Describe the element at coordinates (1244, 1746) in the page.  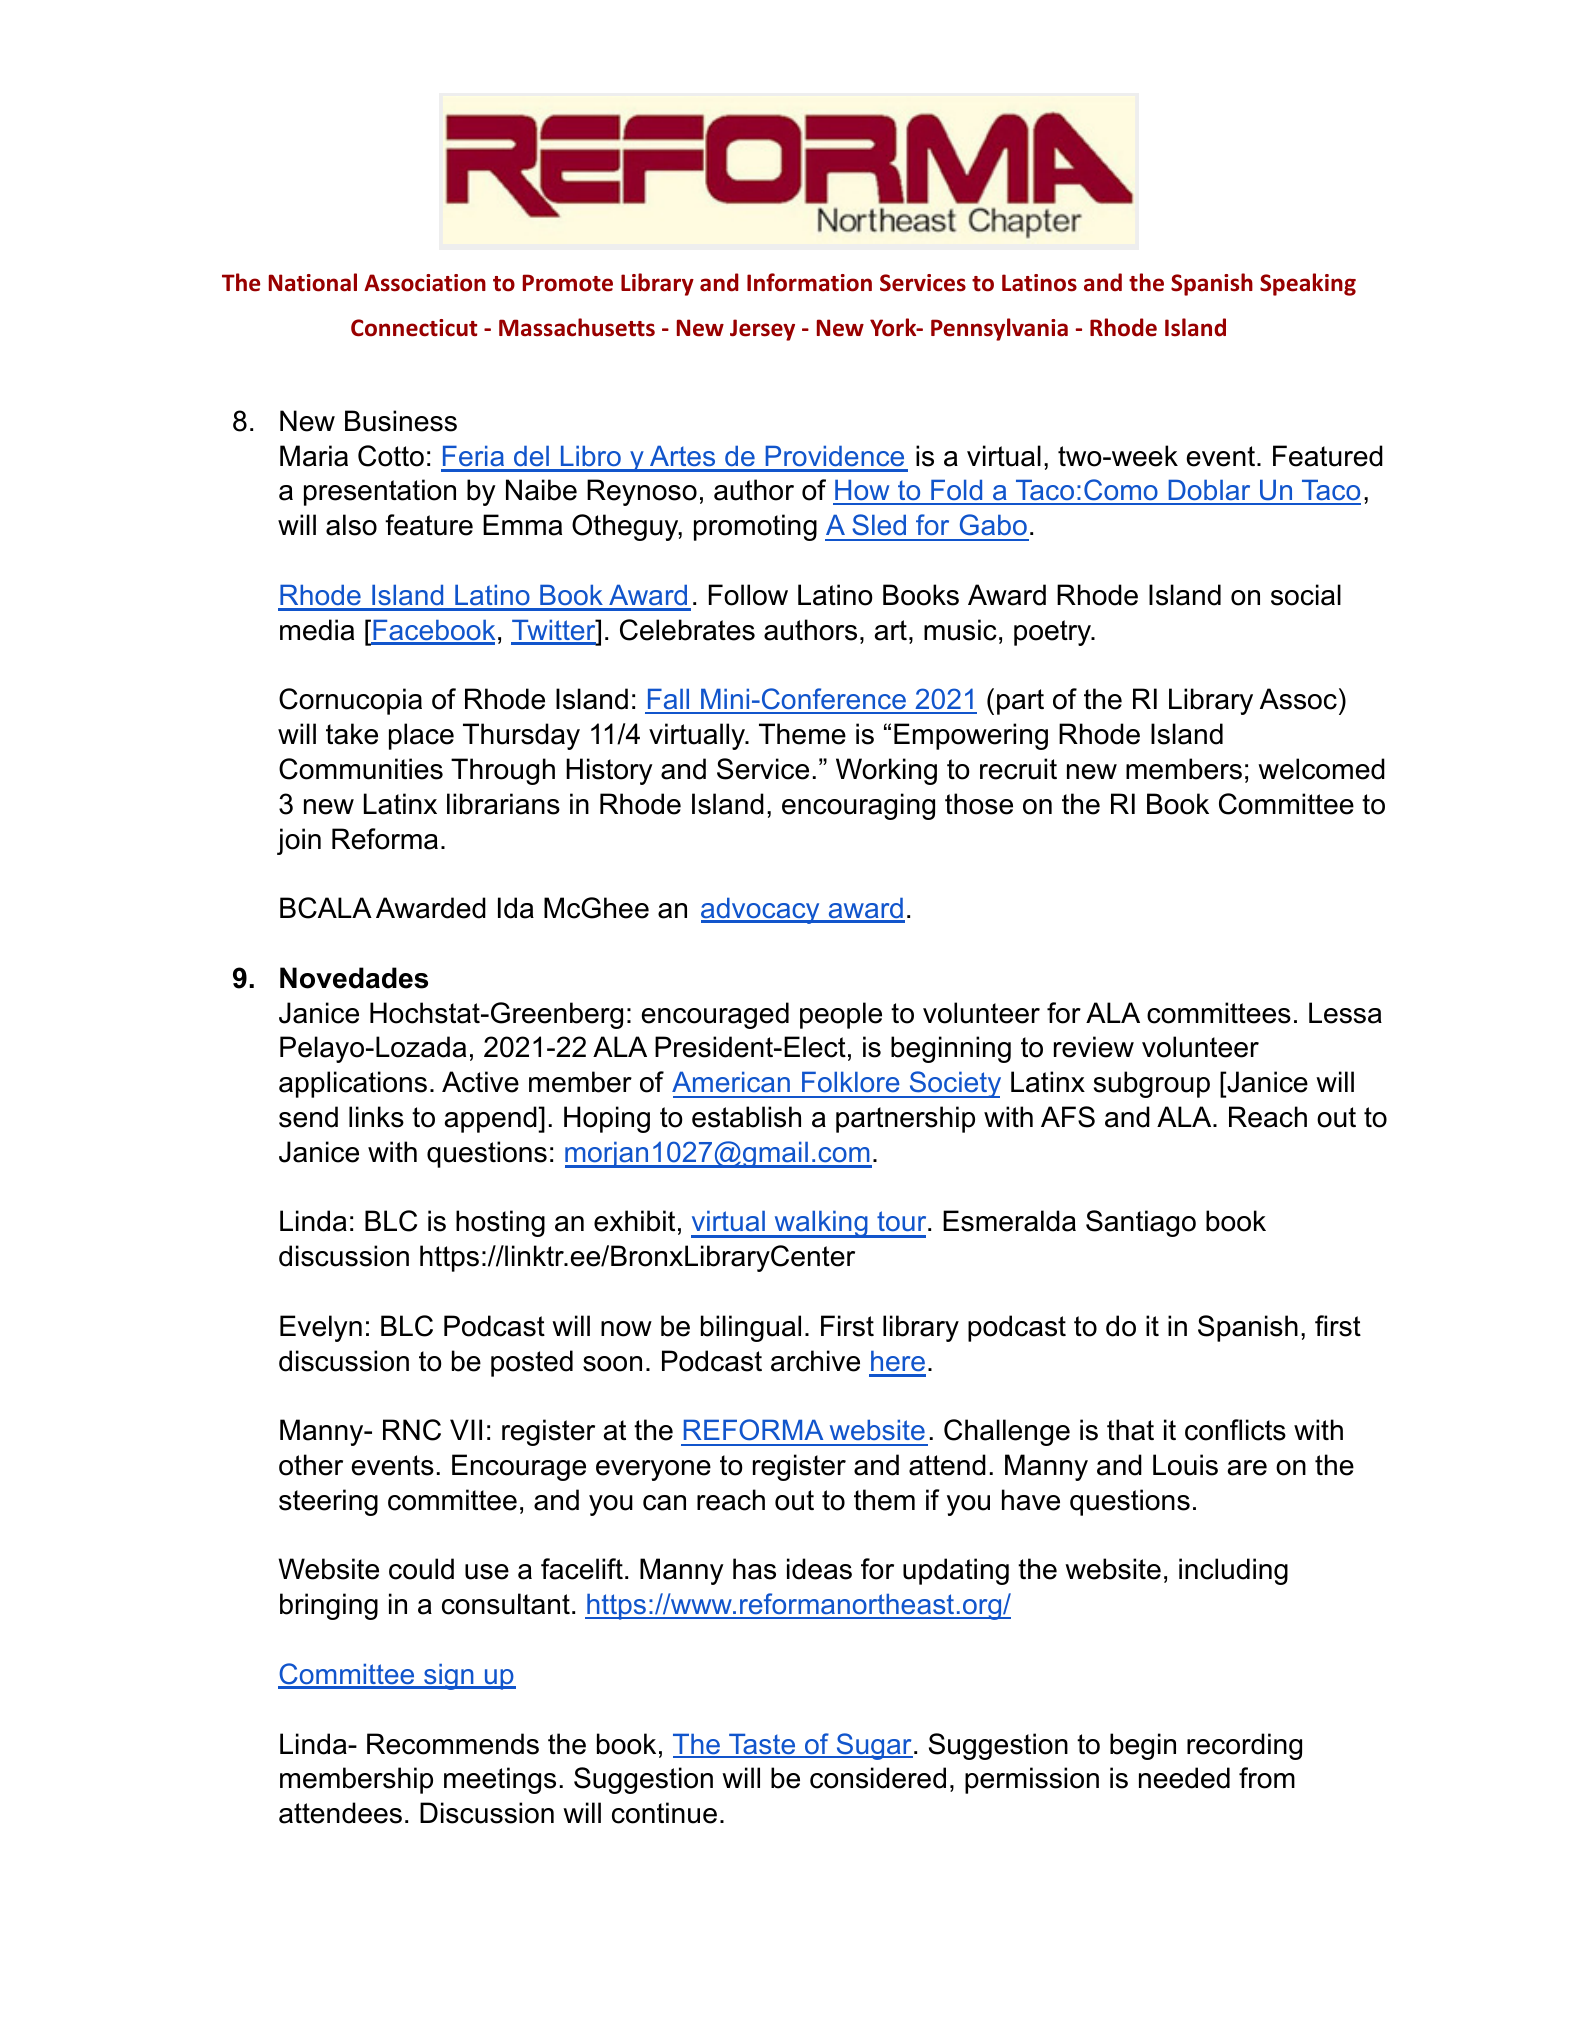
I see `recording` at that location.
